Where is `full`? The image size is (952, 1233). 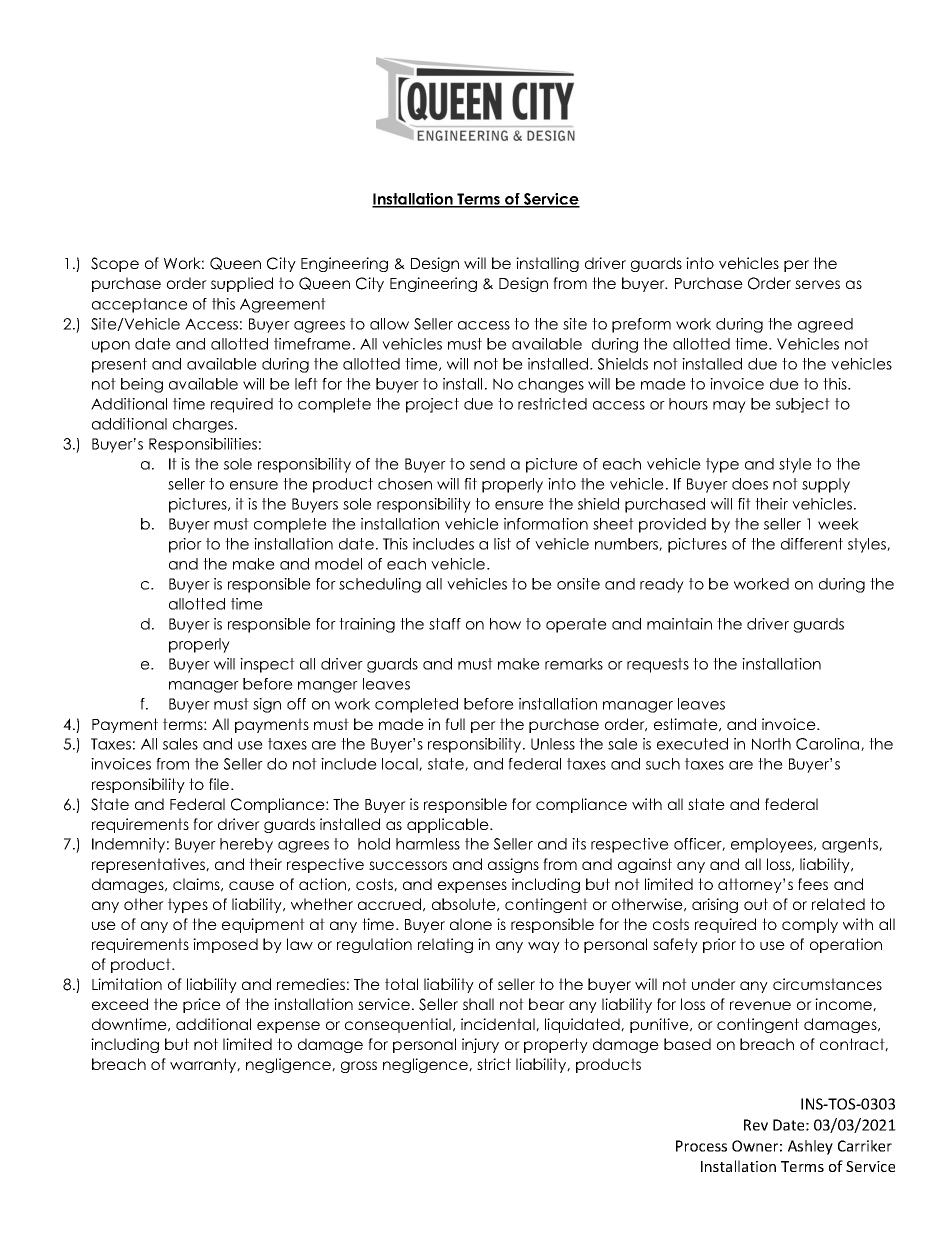 full is located at coordinates (455, 724).
